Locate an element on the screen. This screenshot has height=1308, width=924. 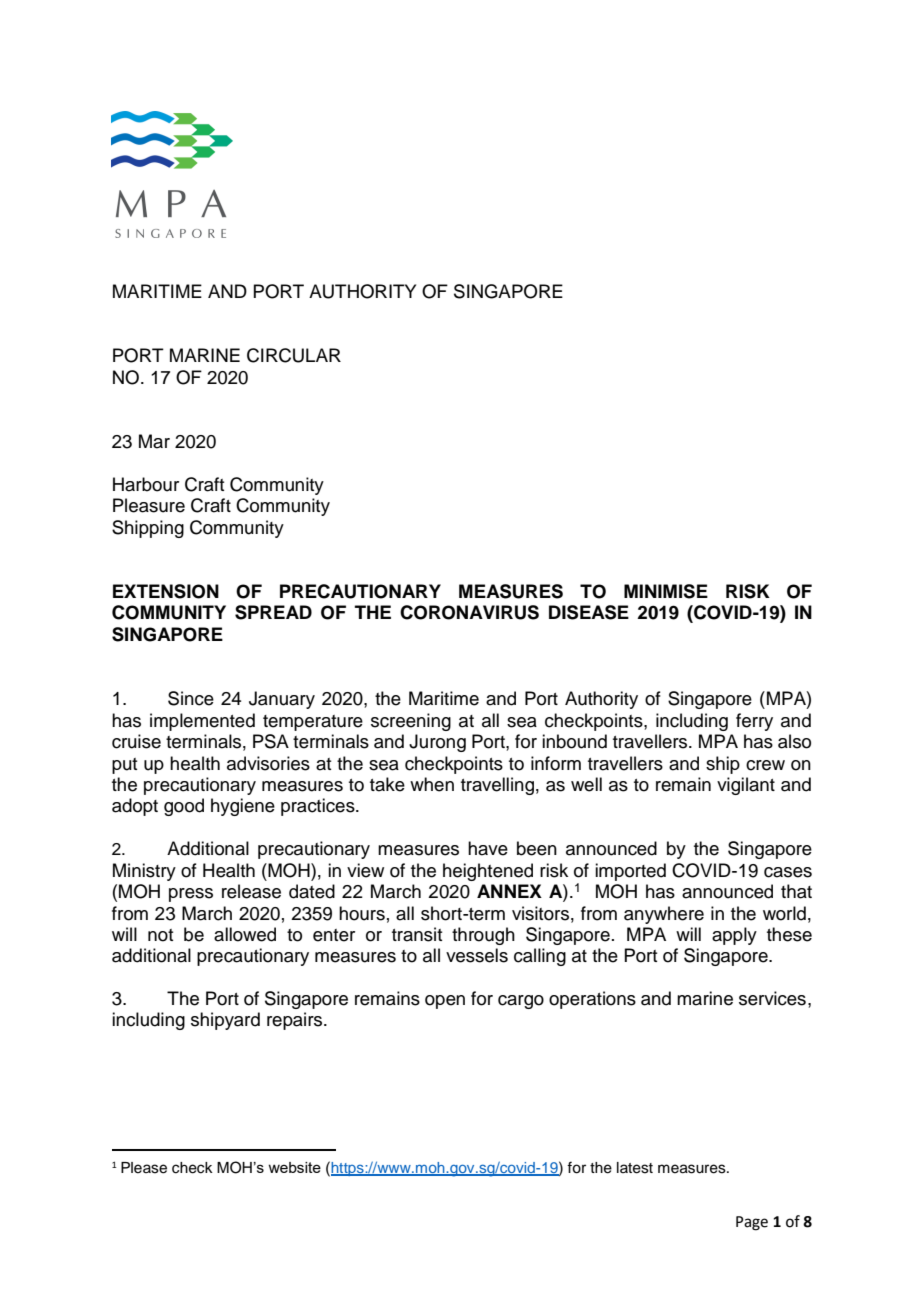
Please is located at coordinates (144, 1168).
